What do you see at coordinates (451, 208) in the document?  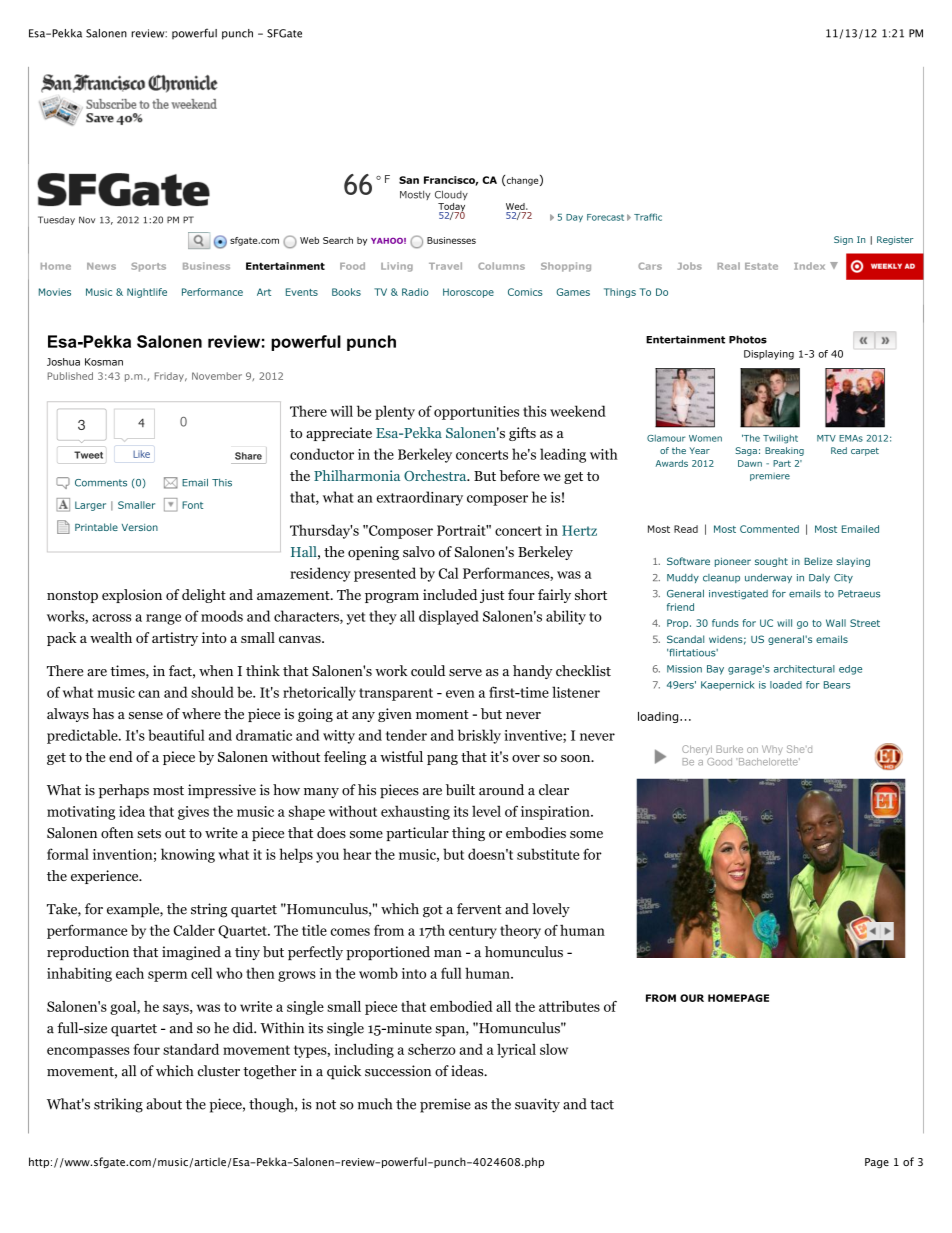 I see `Today` at bounding box center [451, 208].
